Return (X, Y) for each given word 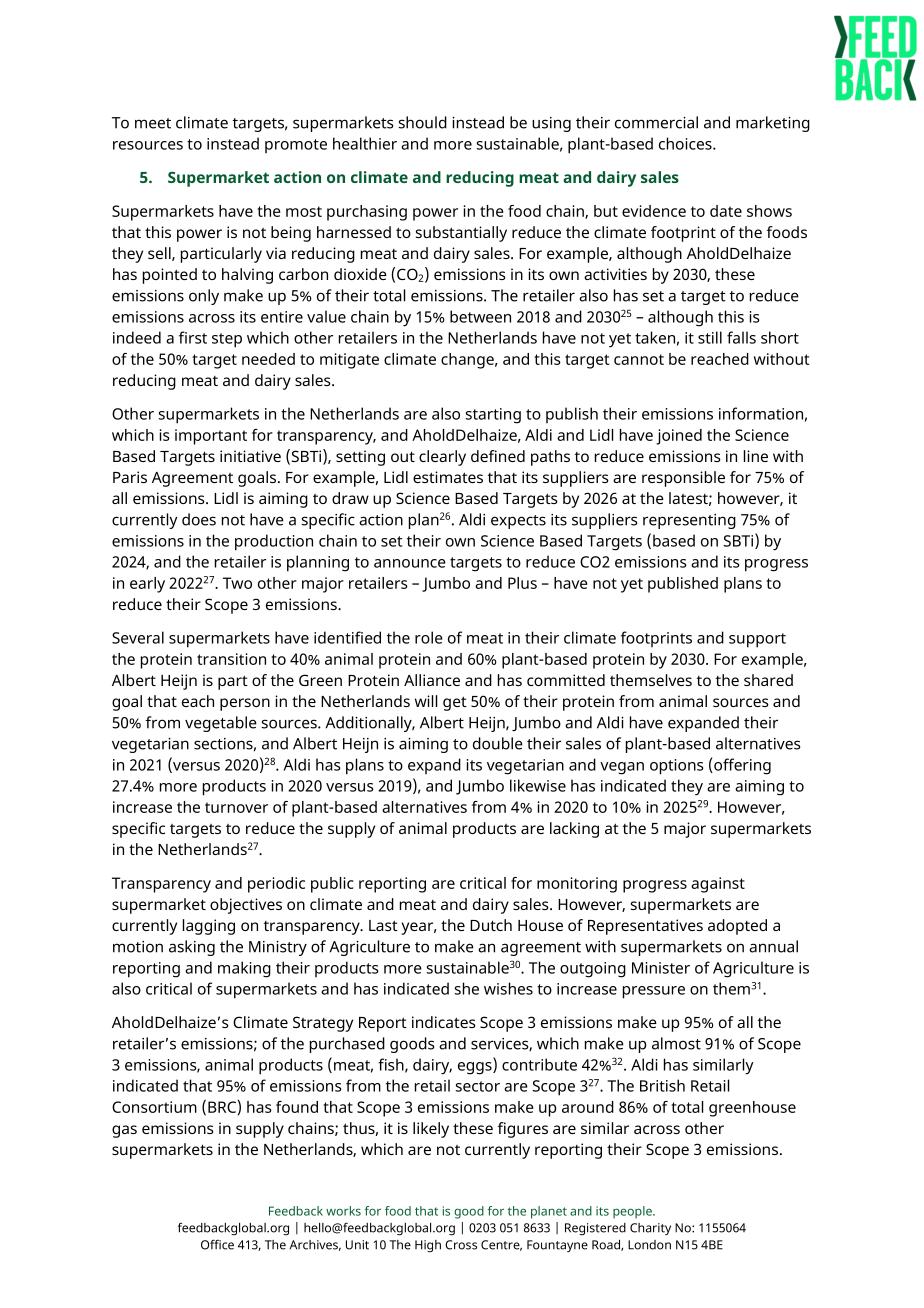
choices (686, 143)
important (211, 437)
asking (192, 948)
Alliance (432, 680)
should (423, 122)
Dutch (491, 925)
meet (153, 123)
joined (679, 437)
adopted (737, 927)
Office (217, 1244)
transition (231, 659)
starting (493, 416)
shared (768, 680)
